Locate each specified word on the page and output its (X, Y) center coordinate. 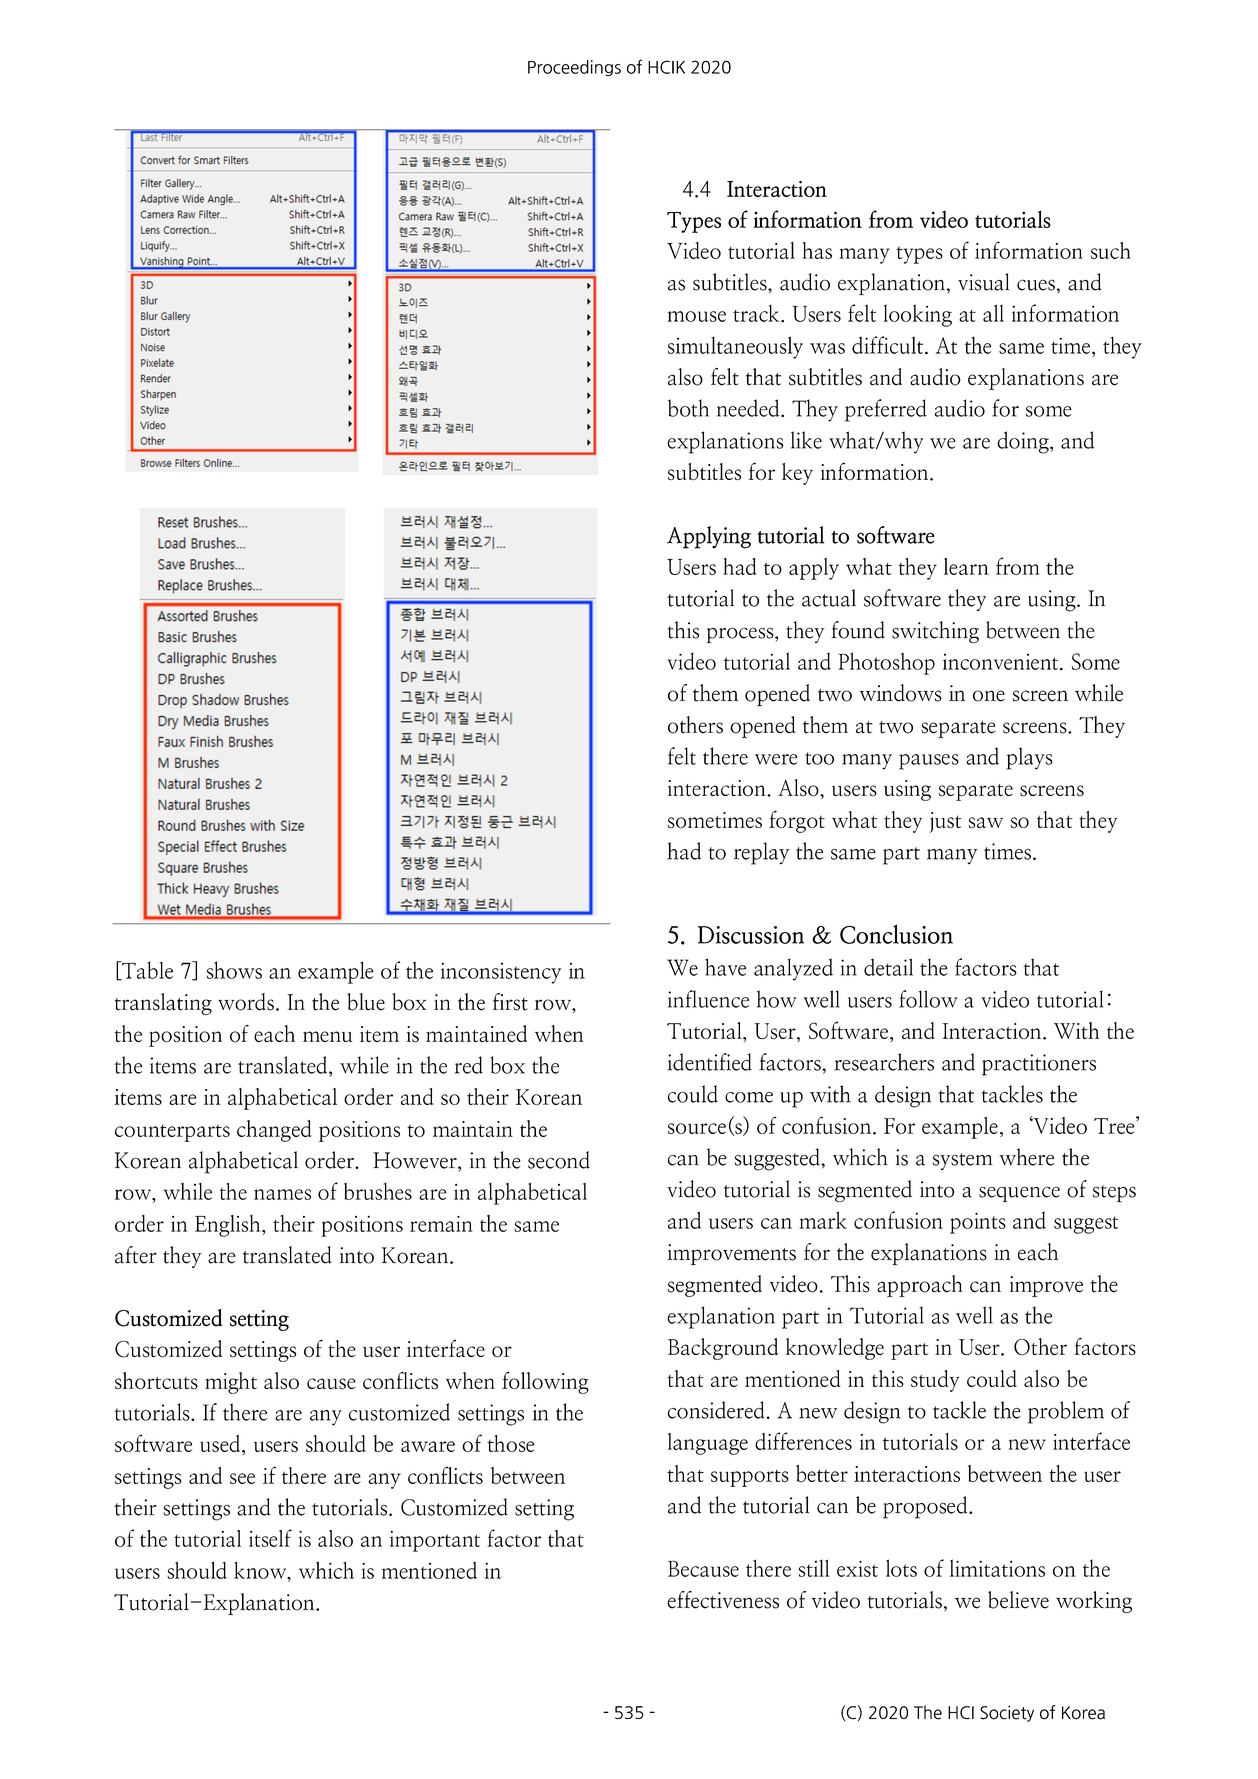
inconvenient (1002, 662)
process (741, 635)
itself (270, 1538)
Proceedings (574, 68)
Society (1007, 1713)
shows (234, 970)
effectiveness (723, 1600)
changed (274, 1131)
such (1111, 250)
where (1026, 1157)
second (559, 1160)
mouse (696, 316)
